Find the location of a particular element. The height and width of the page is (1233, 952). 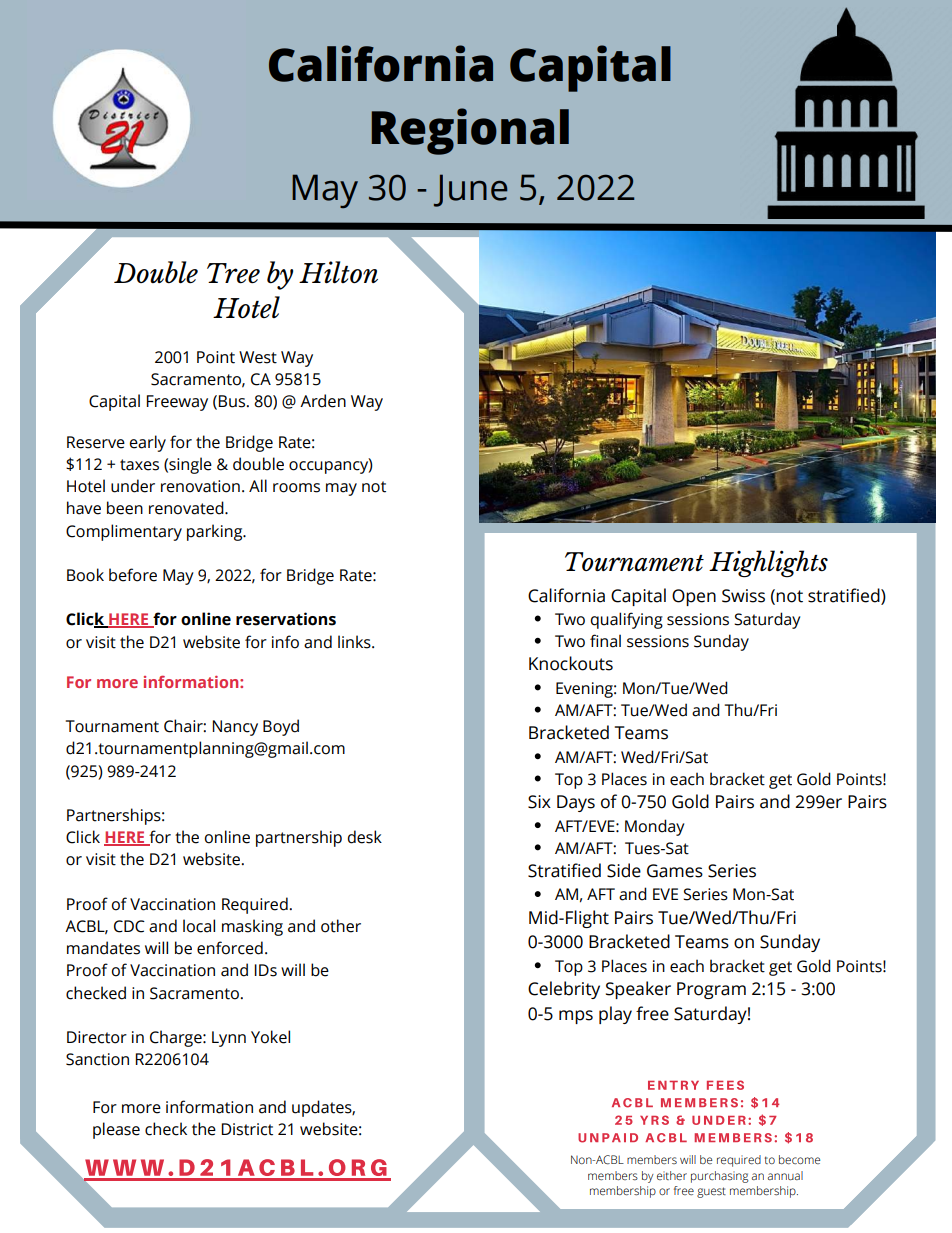

Regional is located at coordinates (470, 131).
